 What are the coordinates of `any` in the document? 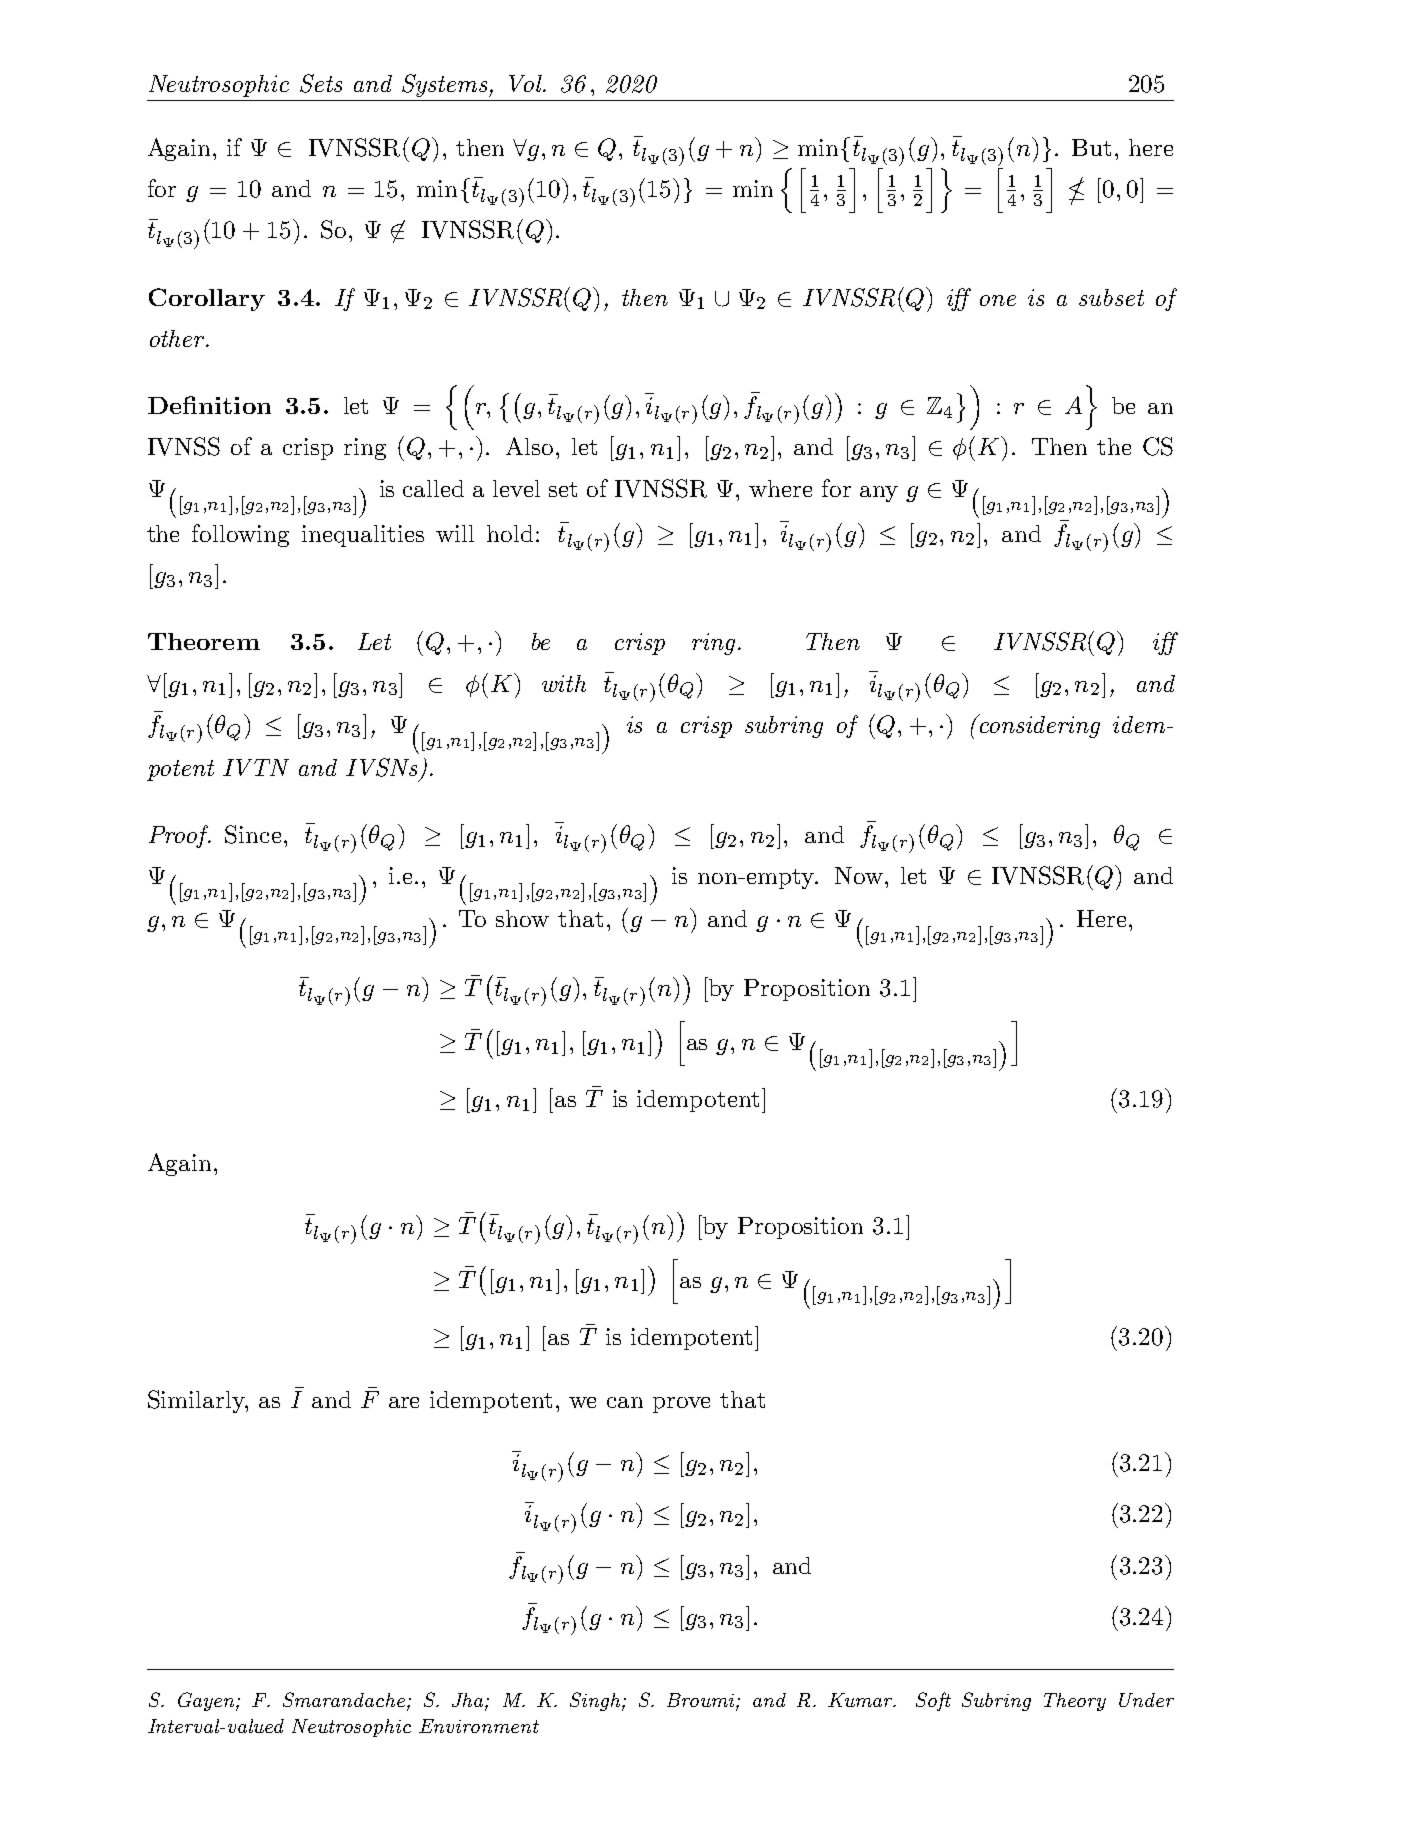 It's located at (879, 494).
